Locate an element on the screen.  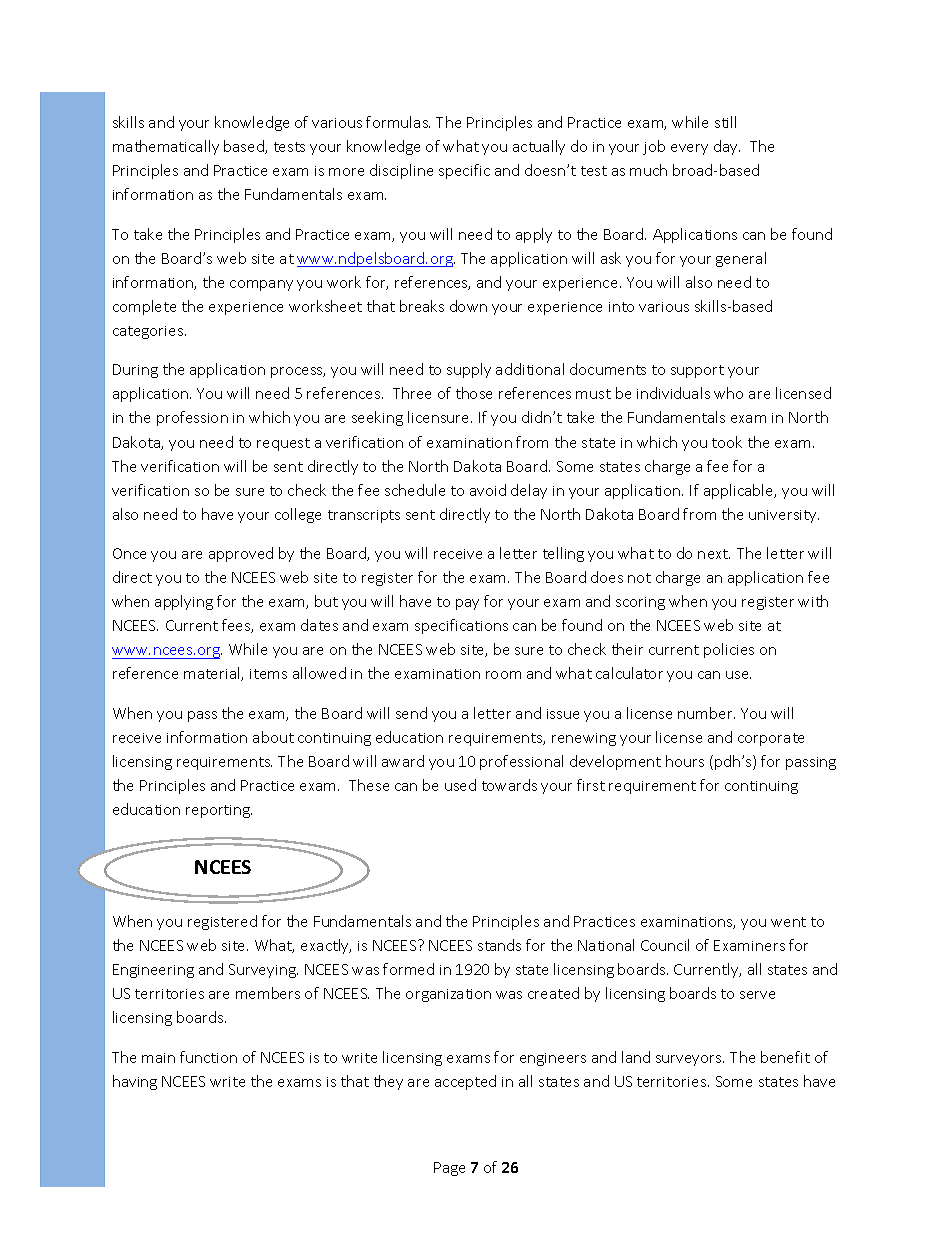
next is located at coordinates (714, 554).
